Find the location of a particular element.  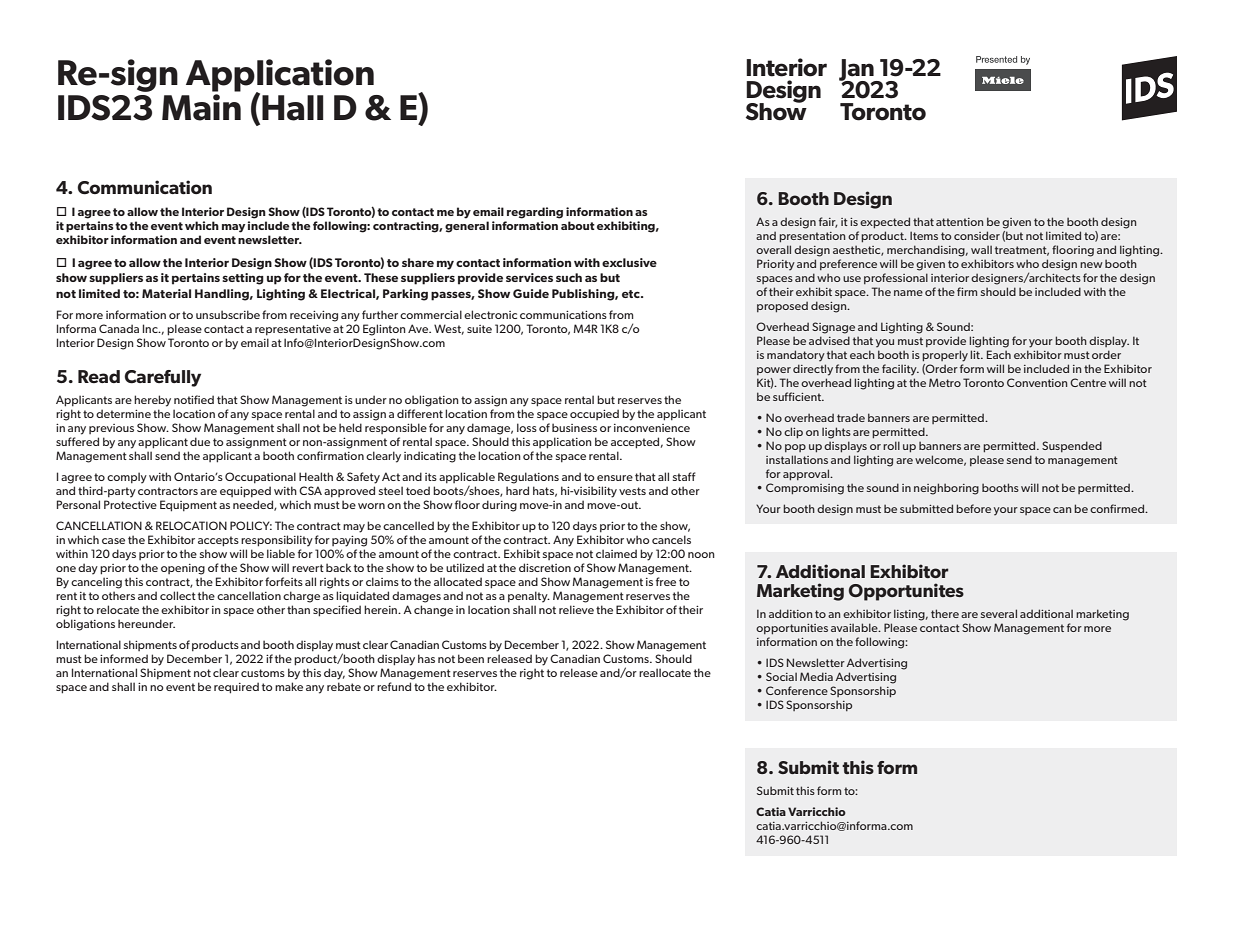

name is located at coordinates (908, 293).
